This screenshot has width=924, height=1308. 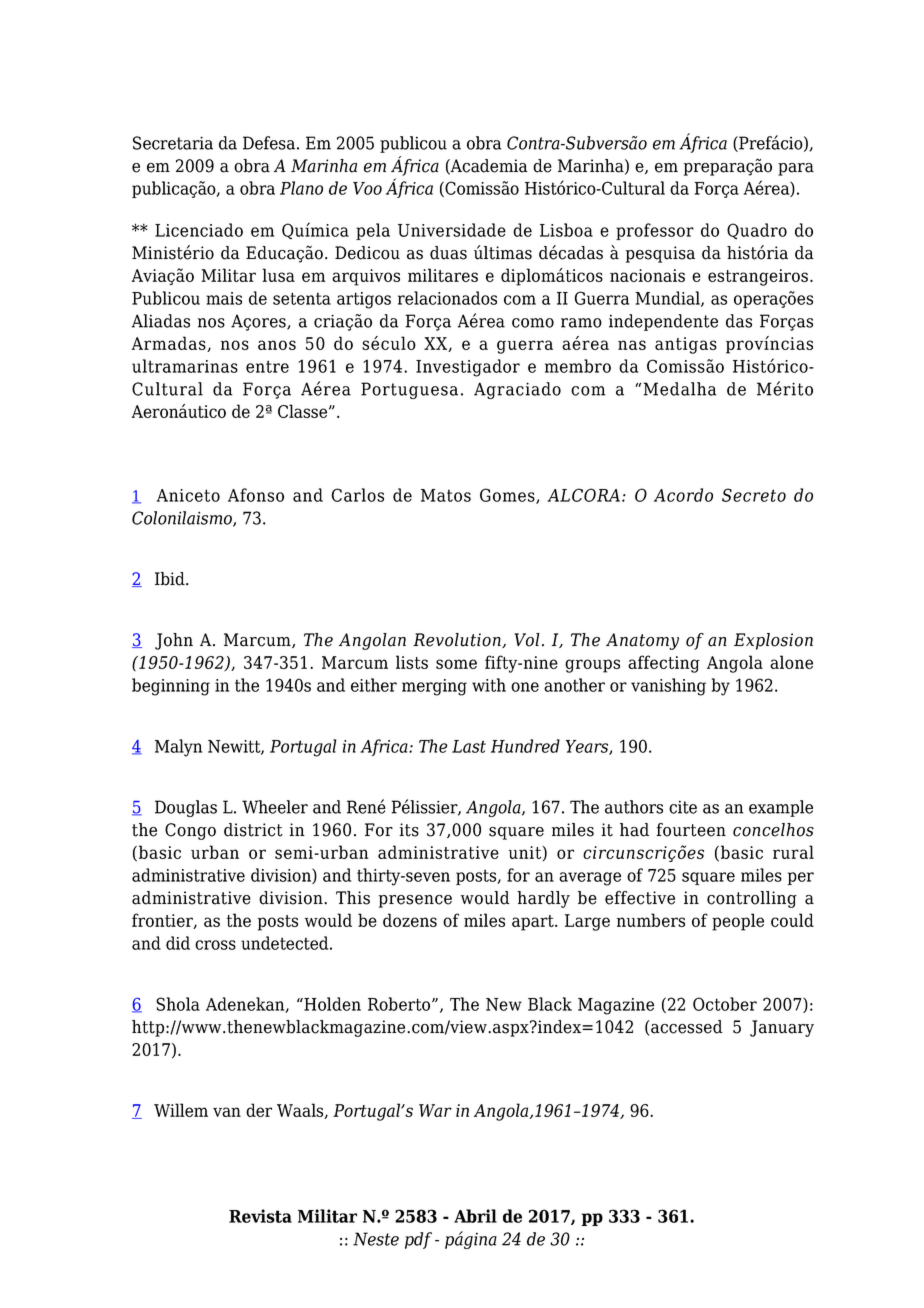 I want to click on hardly, so click(x=543, y=899).
